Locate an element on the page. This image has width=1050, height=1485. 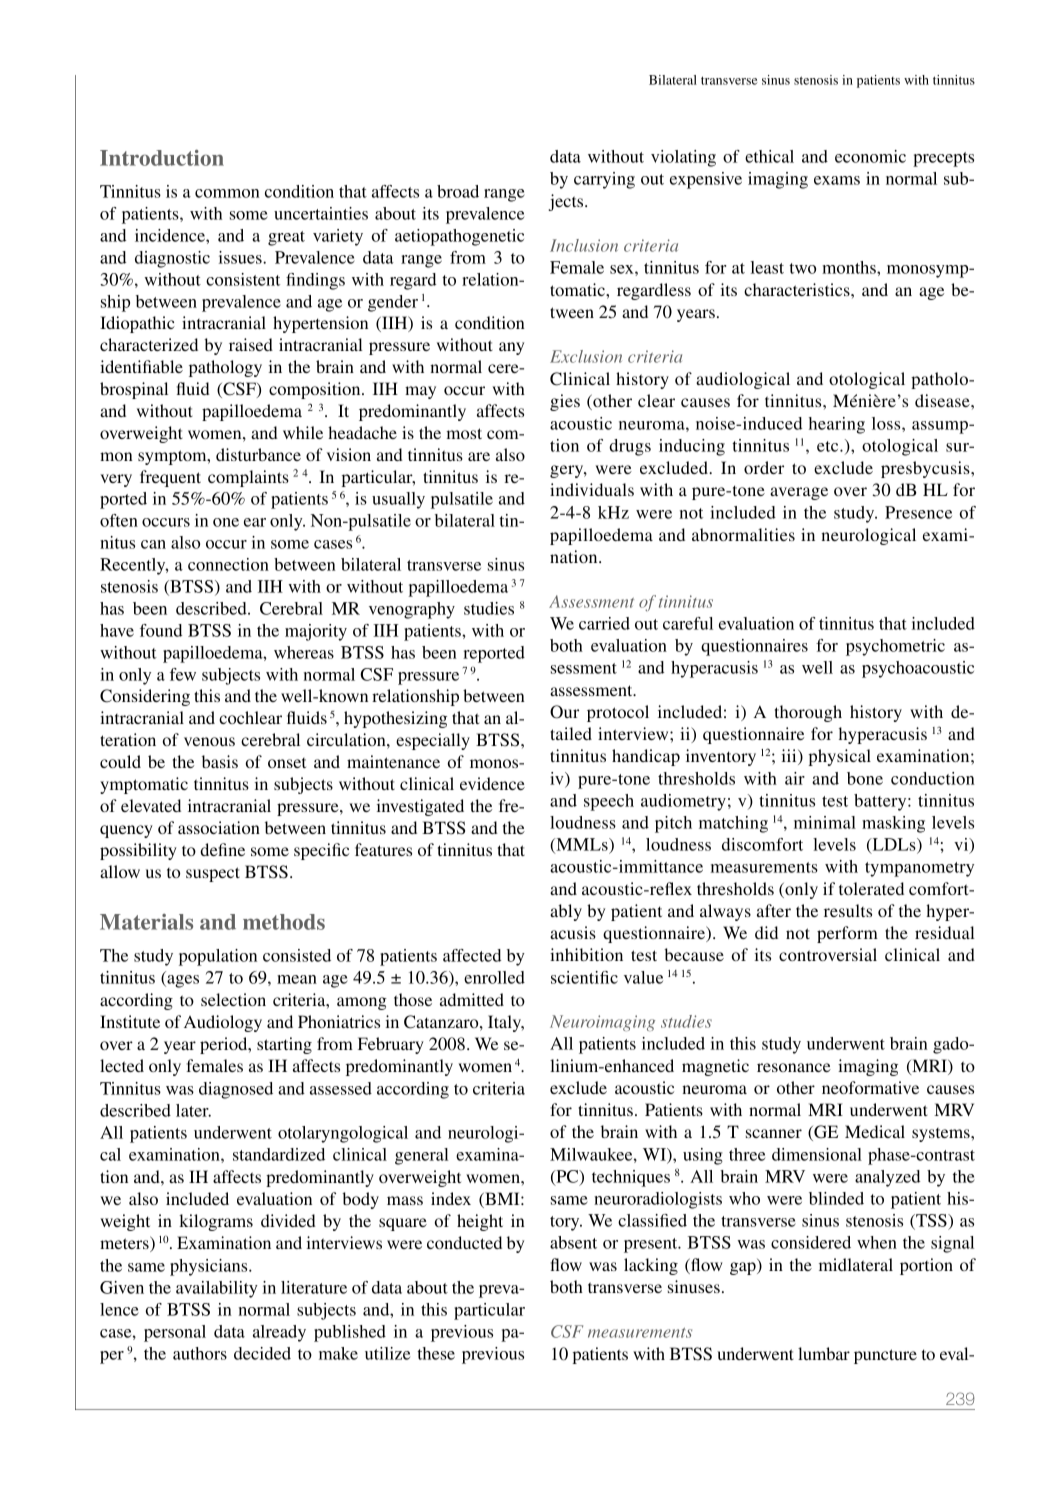
availability is located at coordinates (217, 1289).
